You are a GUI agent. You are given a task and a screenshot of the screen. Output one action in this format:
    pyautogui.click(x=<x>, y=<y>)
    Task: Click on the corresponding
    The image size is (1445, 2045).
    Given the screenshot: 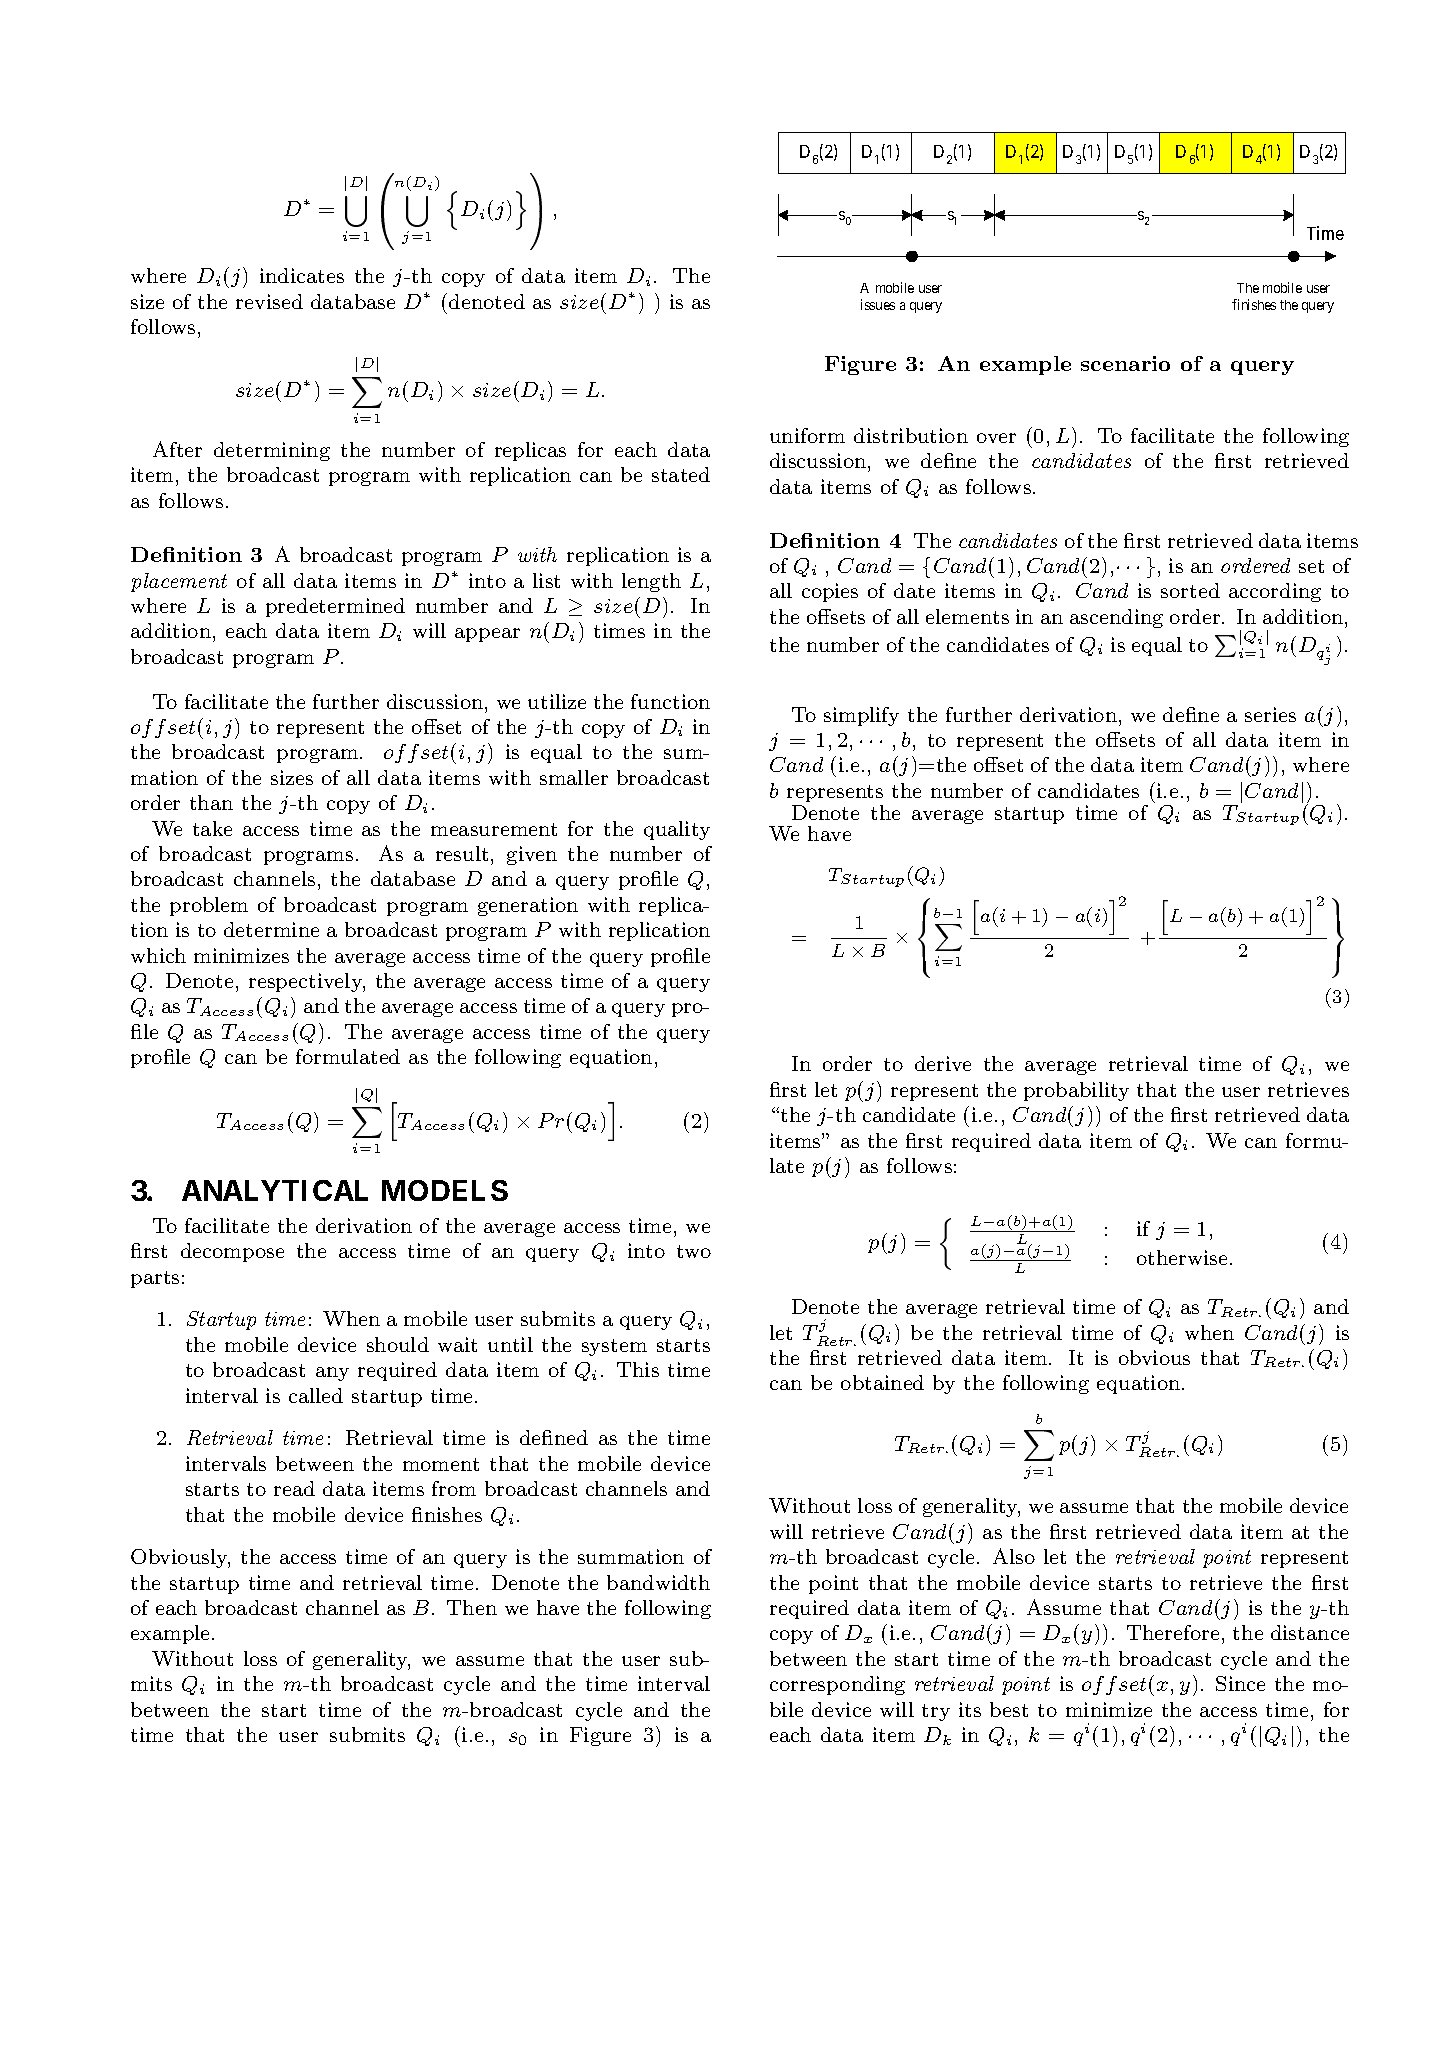 What is the action you would take?
    pyautogui.click(x=837, y=1685)
